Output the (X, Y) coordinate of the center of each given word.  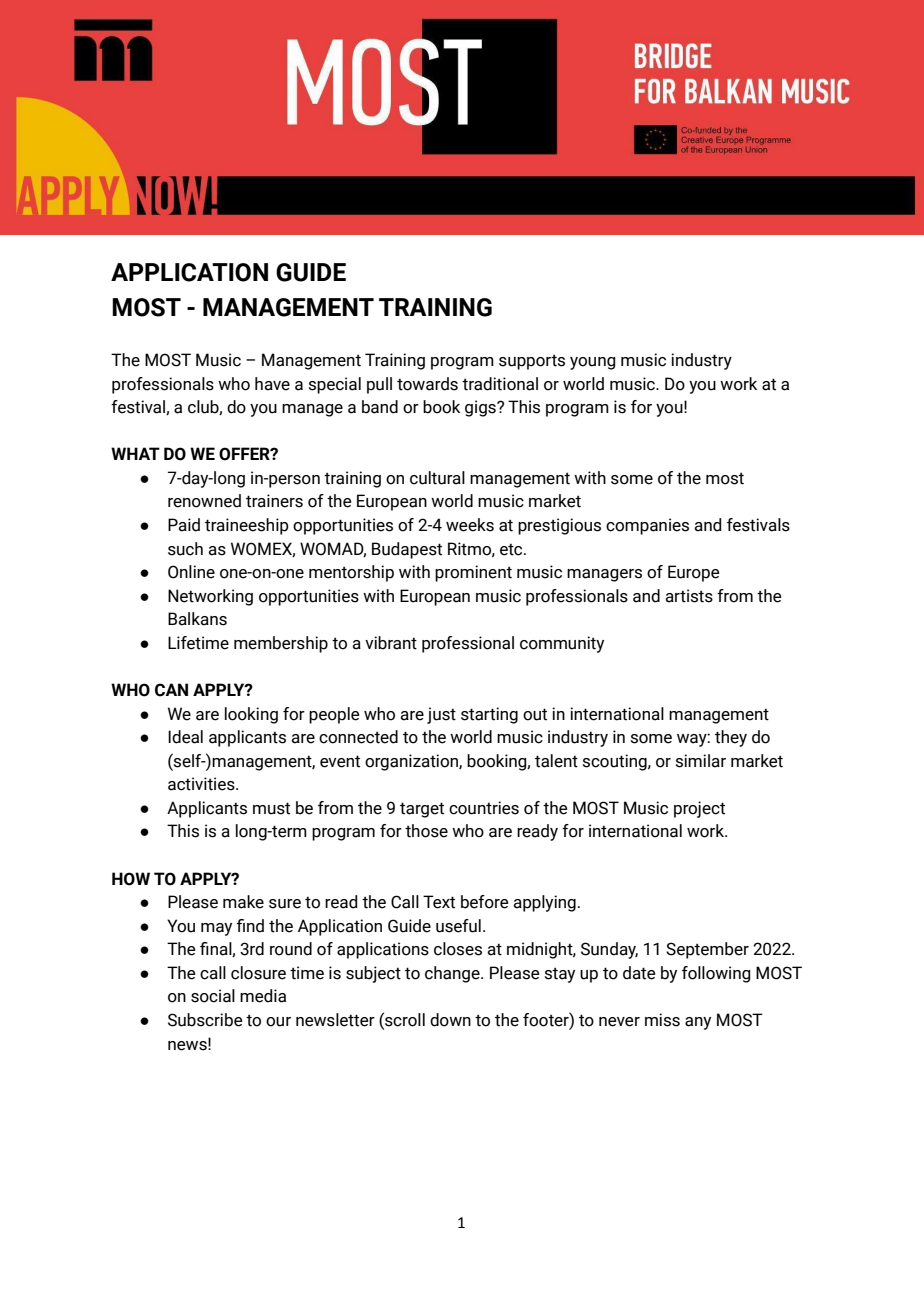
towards (427, 384)
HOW (131, 879)
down (450, 1020)
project (699, 809)
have (272, 384)
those (426, 831)
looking (251, 715)
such (185, 549)
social (213, 996)
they (731, 738)
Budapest (407, 550)
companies (647, 526)
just (441, 715)
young (593, 363)
